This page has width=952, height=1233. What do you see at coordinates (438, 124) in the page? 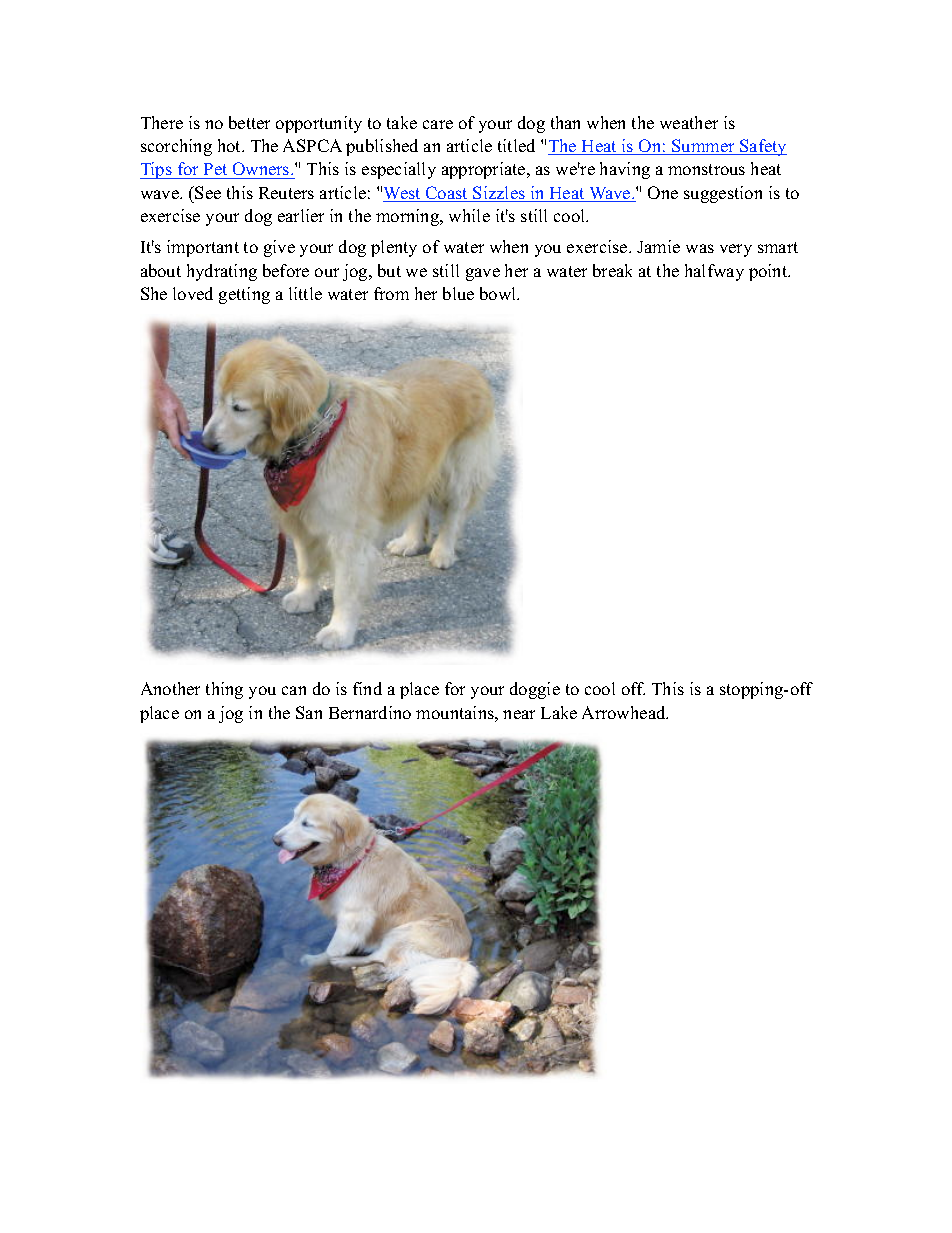
I see `care` at bounding box center [438, 124].
